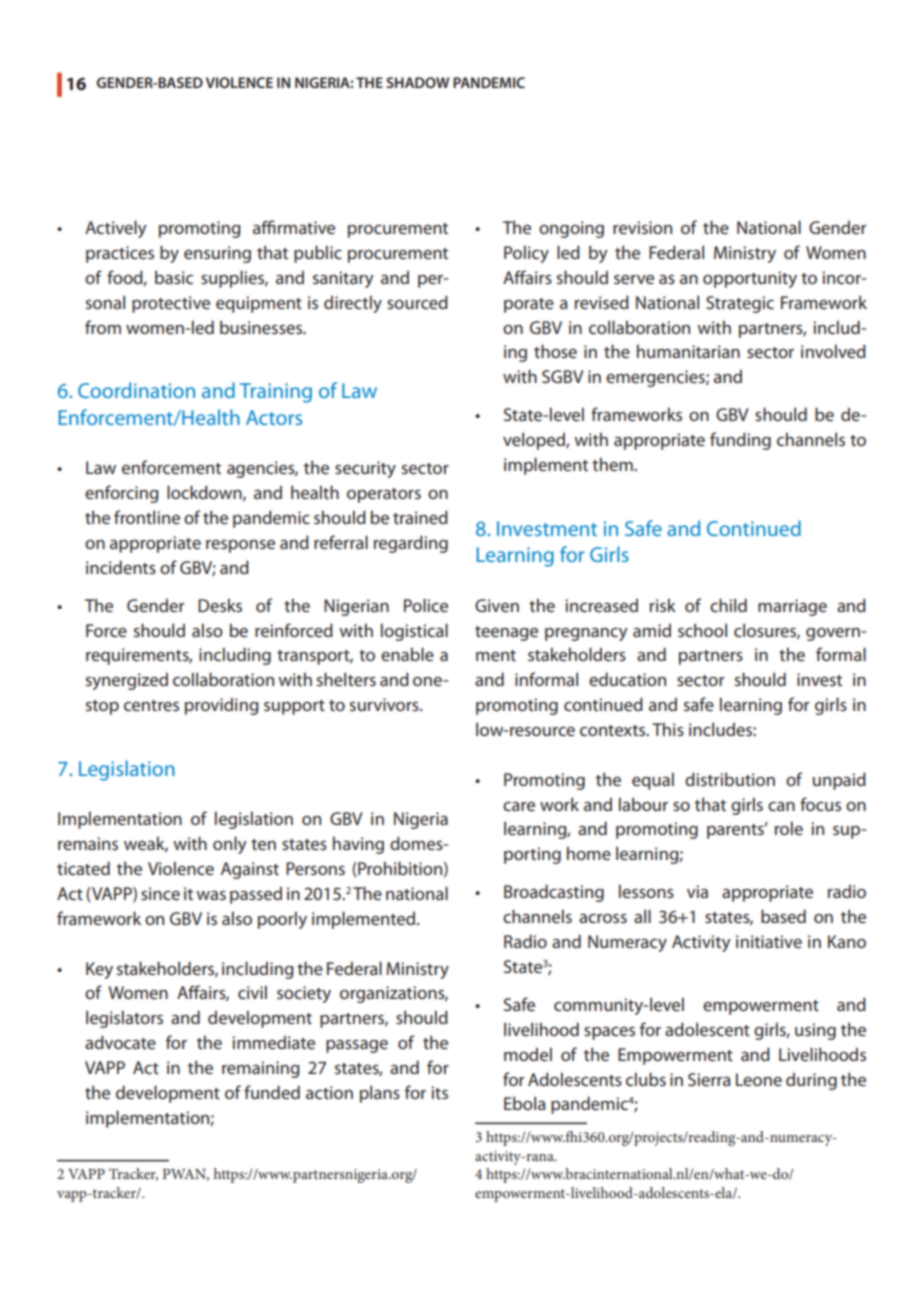 The height and width of the image is (1308, 924). Describe the element at coordinates (116, 229) in the image. I see `Actively` at that location.
